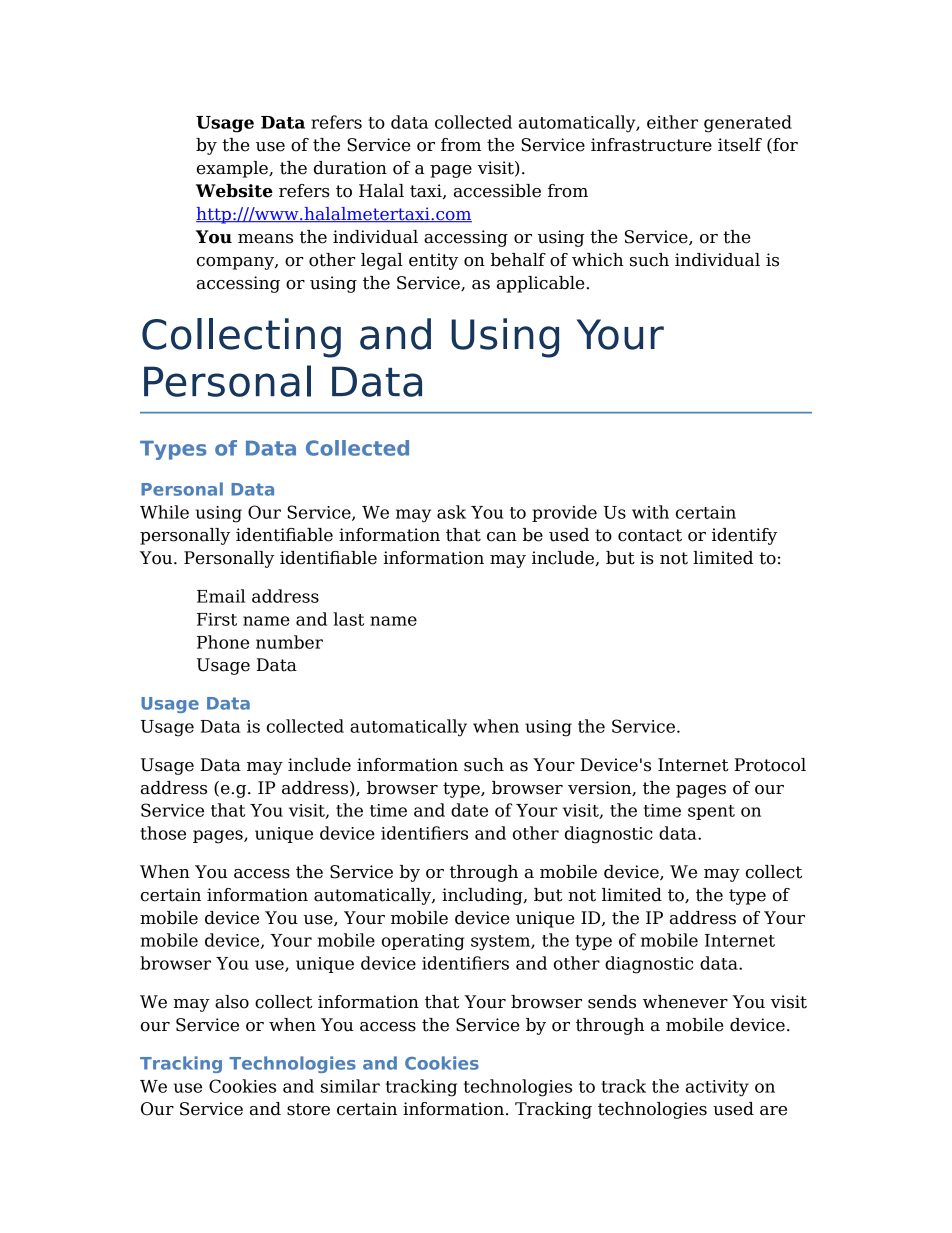 Image resolution: width=952 pixels, height=1233 pixels. I want to click on those, so click(163, 833).
